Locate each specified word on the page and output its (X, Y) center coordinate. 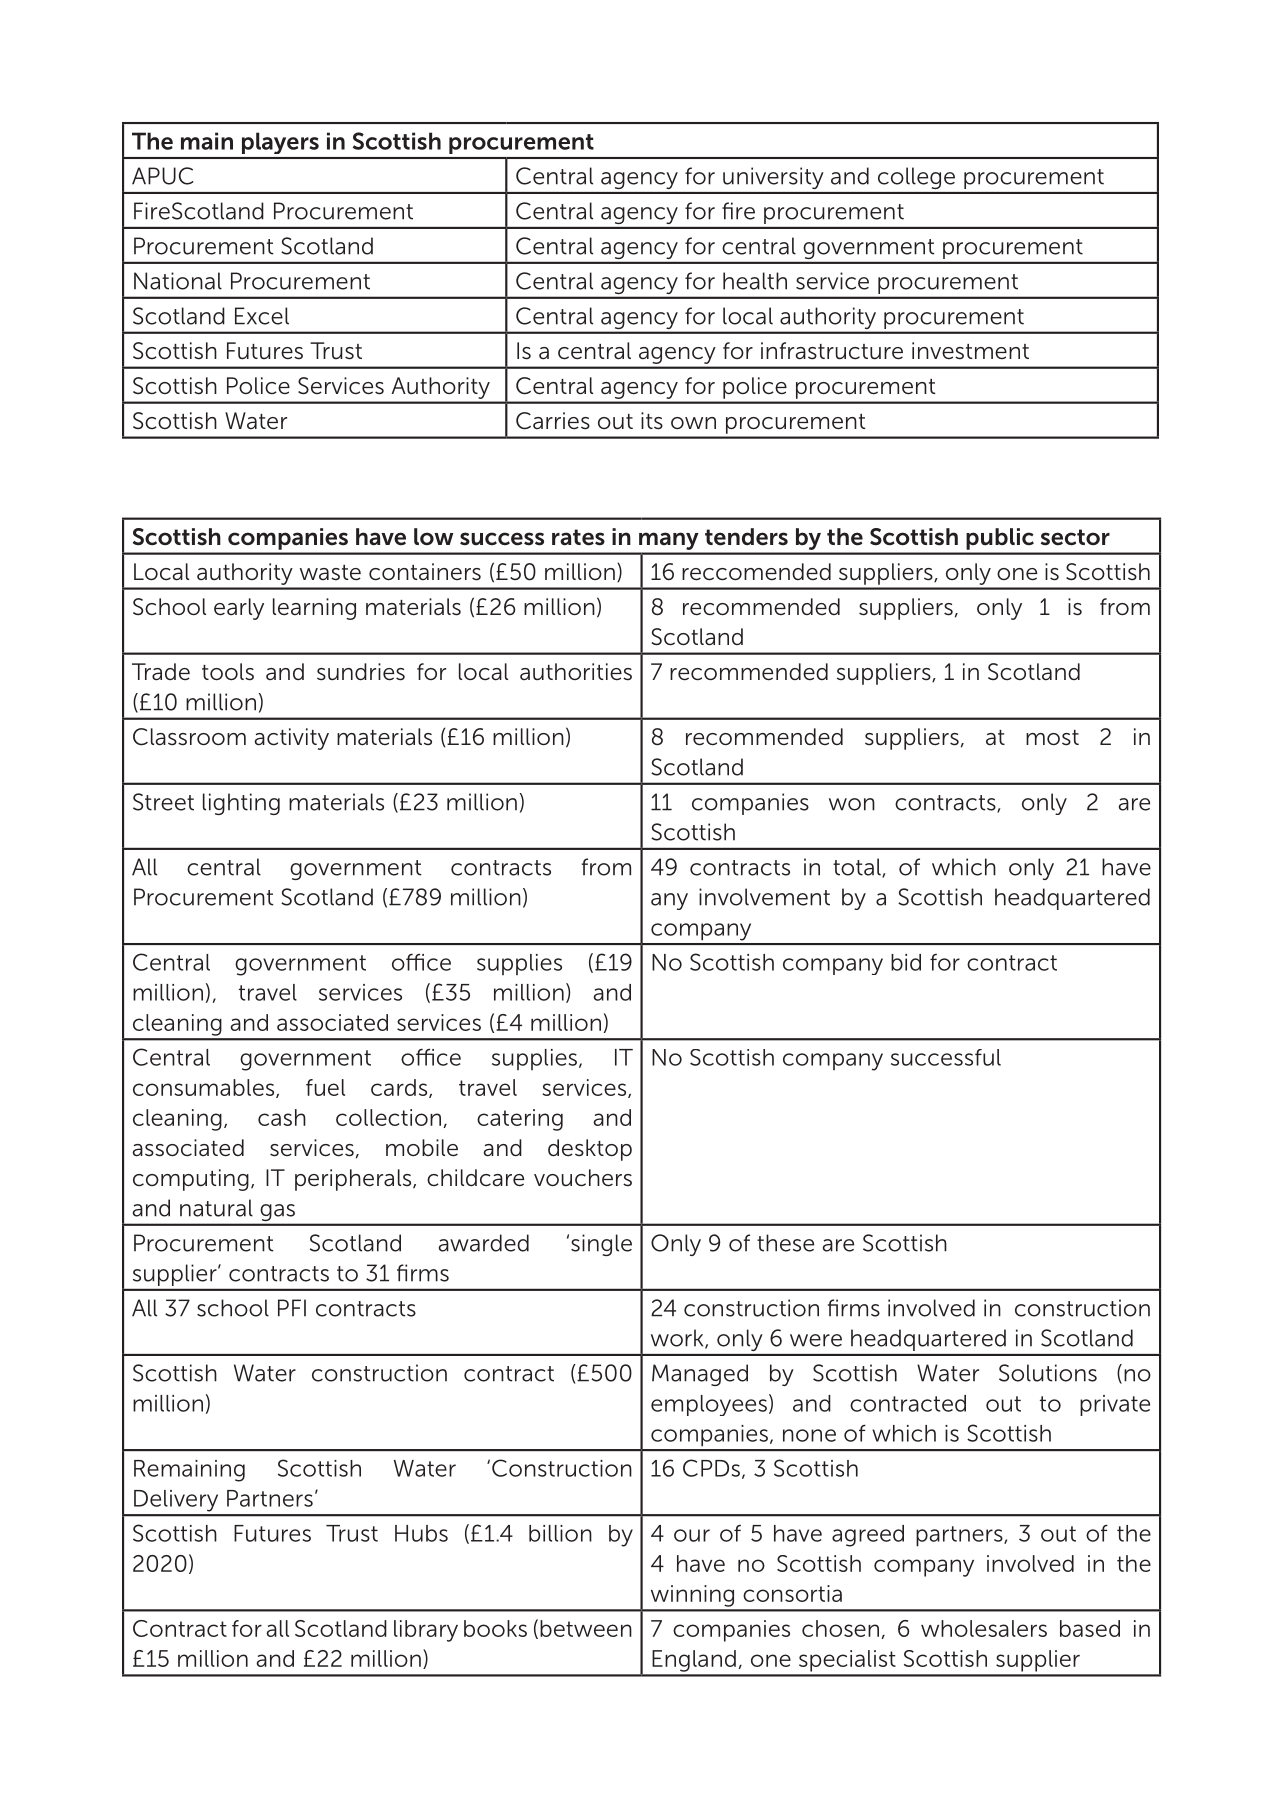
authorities (576, 672)
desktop (590, 1150)
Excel (262, 316)
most (1052, 738)
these (785, 1243)
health (755, 281)
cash (282, 1117)
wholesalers (984, 1628)
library (426, 1631)
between (586, 1628)
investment (970, 351)
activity (291, 739)
